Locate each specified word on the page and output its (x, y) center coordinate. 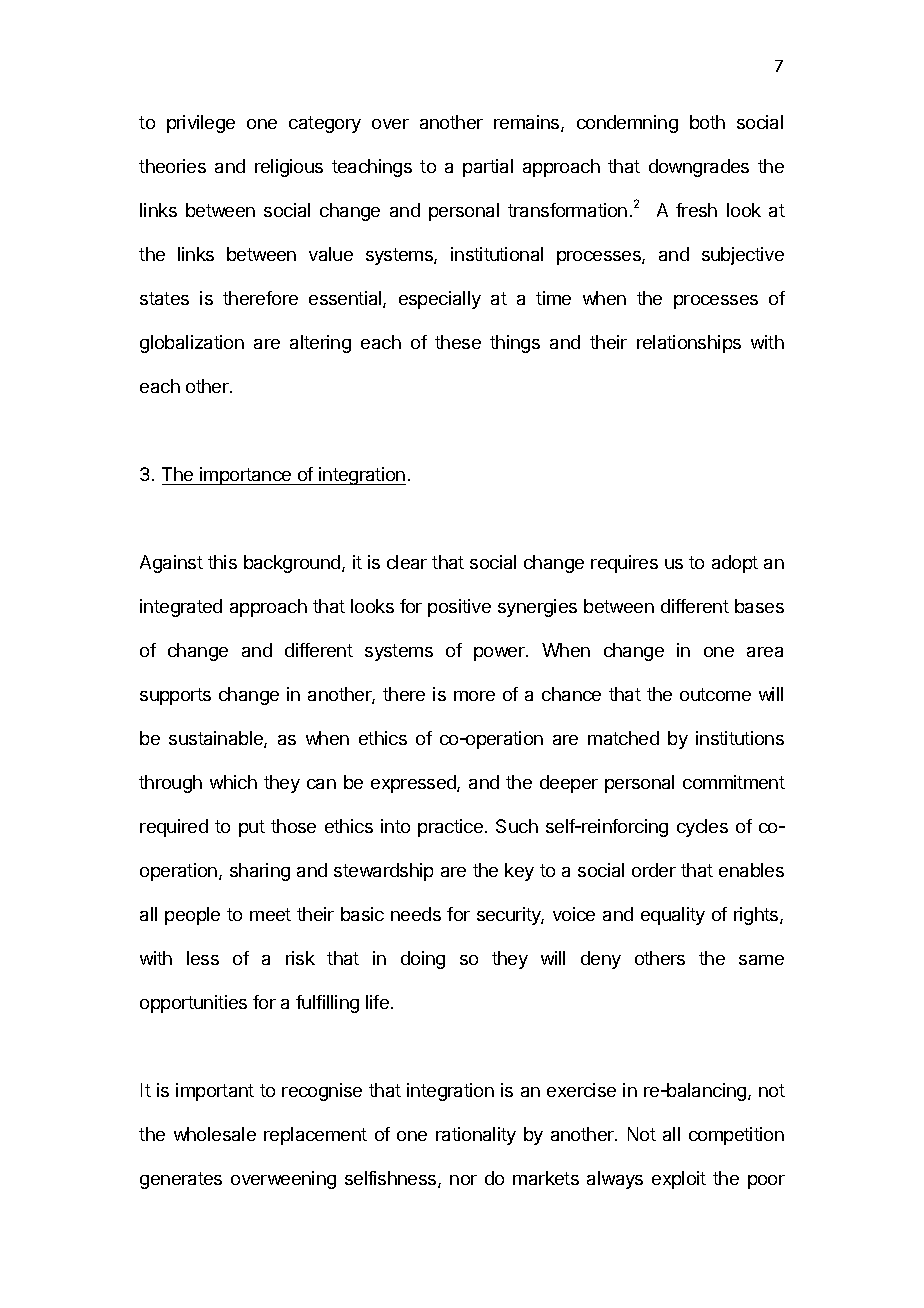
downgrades (699, 168)
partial (488, 168)
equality (673, 916)
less (203, 958)
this (222, 562)
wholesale (215, 1134)
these (458, 342)
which (233, 782)
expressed (414, 784)
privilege (201, 124)
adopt (735, 564)
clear (407, 562)
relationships (689, 344)
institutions (740, 738)
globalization (192, 344)
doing (423, 960)
